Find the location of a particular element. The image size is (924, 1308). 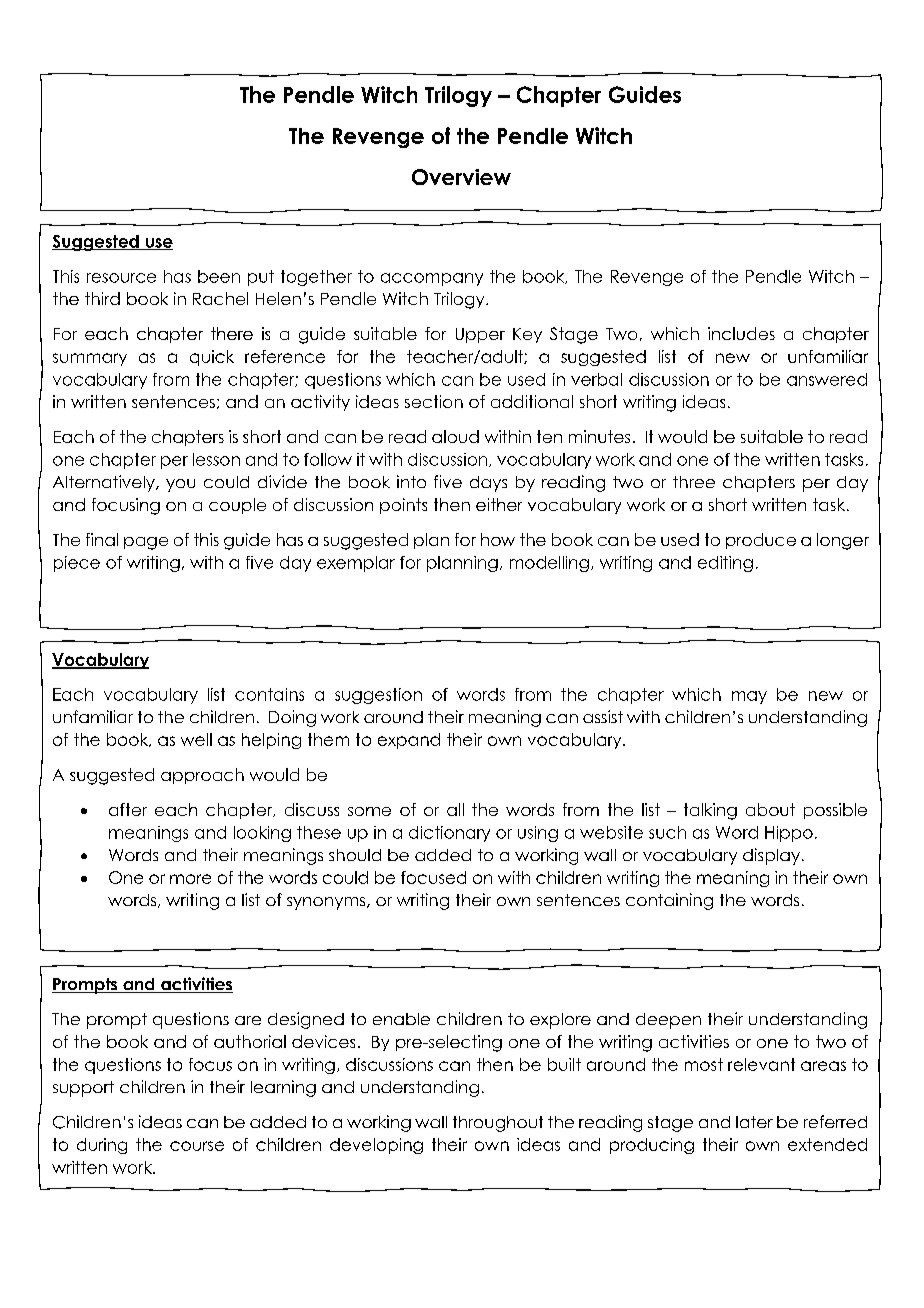

contains is located at coordinates (269, 694).
